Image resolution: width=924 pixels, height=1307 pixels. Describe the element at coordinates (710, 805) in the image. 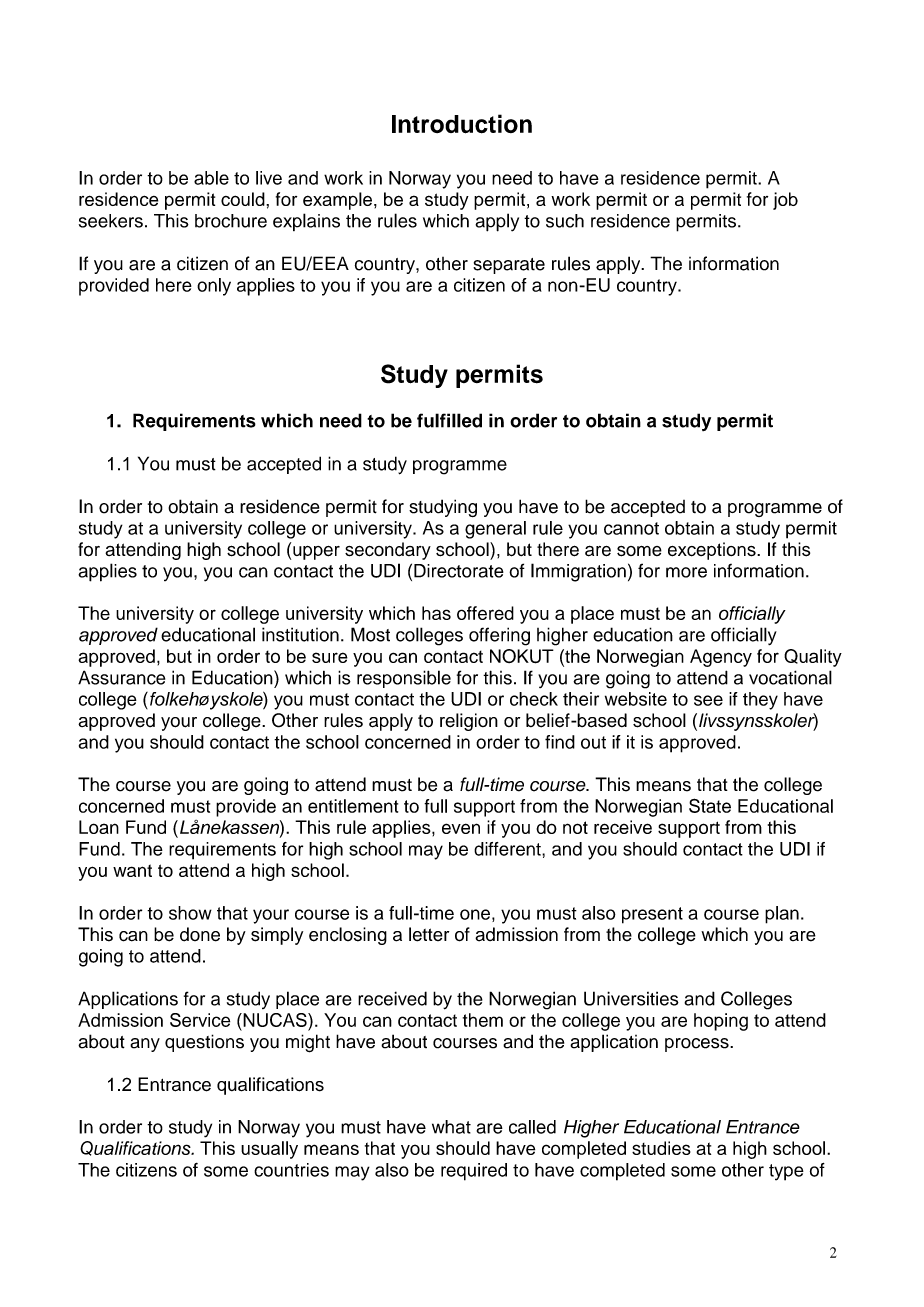

I see `State` at that location.
